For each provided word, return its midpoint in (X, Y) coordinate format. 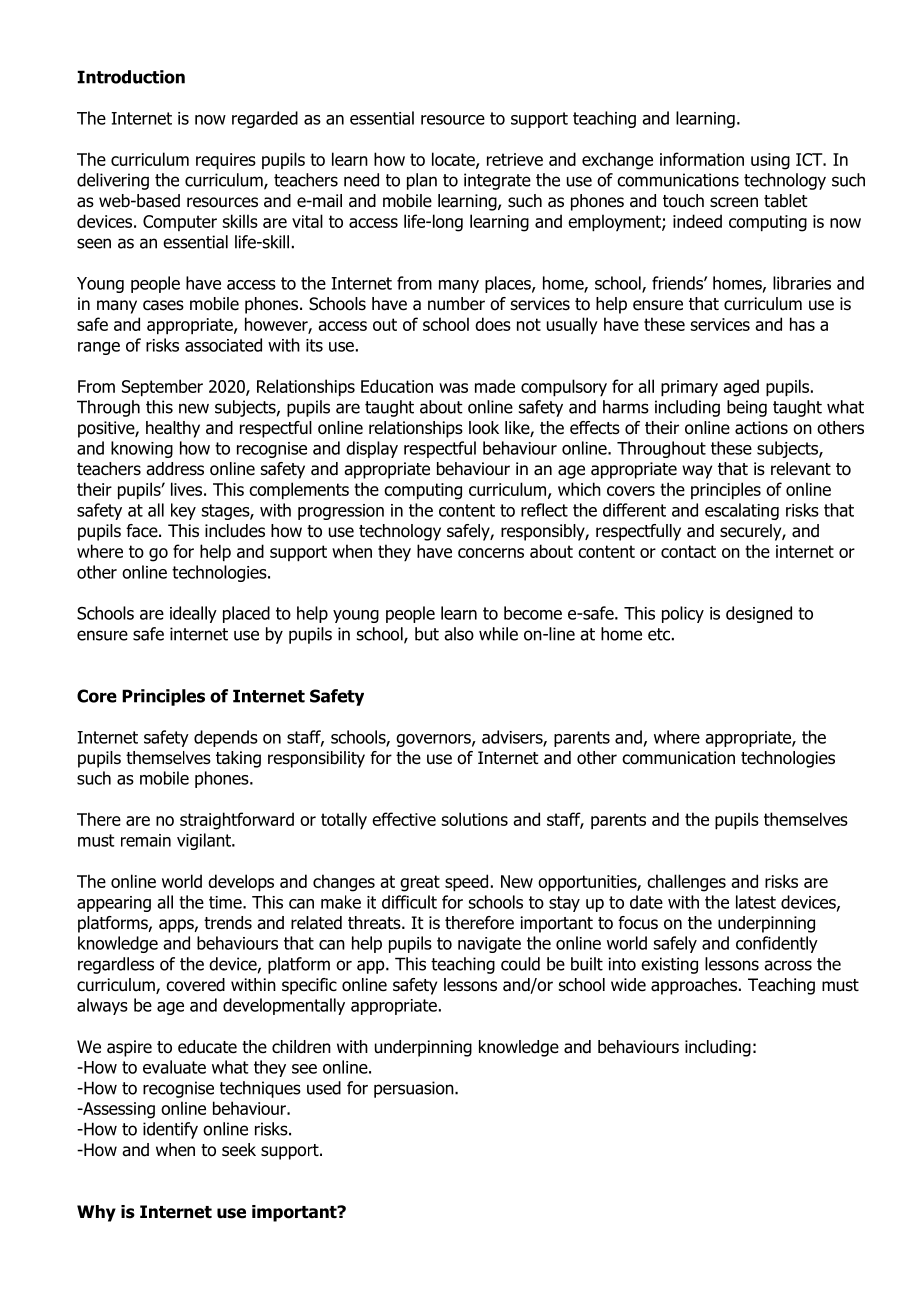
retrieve (515, 159)
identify (170, 1130)
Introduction (131, 77)
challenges (686, 883)
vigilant (205, 841)
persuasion (415, 1089)
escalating (742, 511)
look (484, 428)
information (702, 159)
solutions (475, 819)
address (175, 469)
